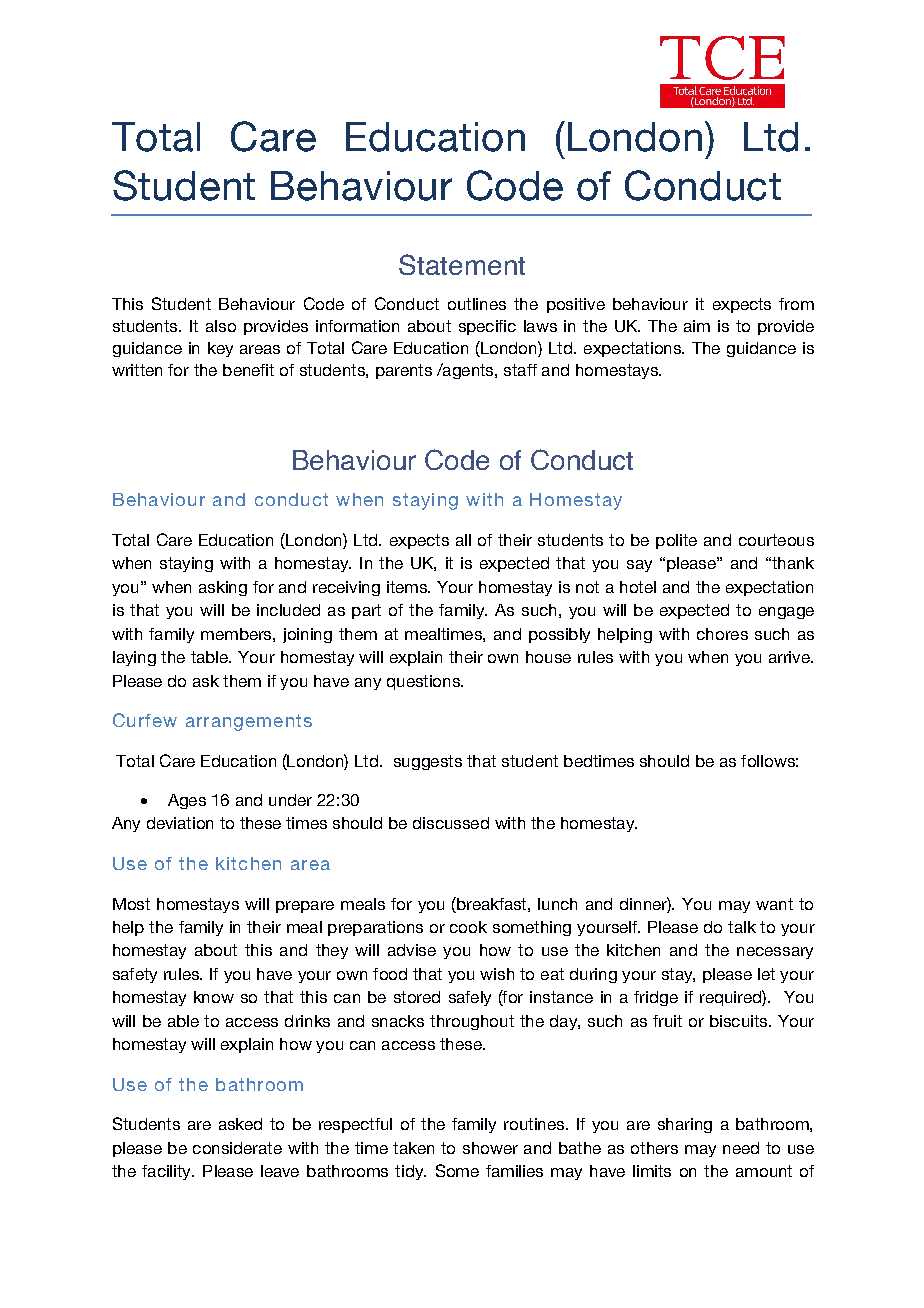 The height and width of the screenshot is (1308, 924). Describe the element at coordinates (237, 1148) in the screenshot. I see `considerate` at that location.
